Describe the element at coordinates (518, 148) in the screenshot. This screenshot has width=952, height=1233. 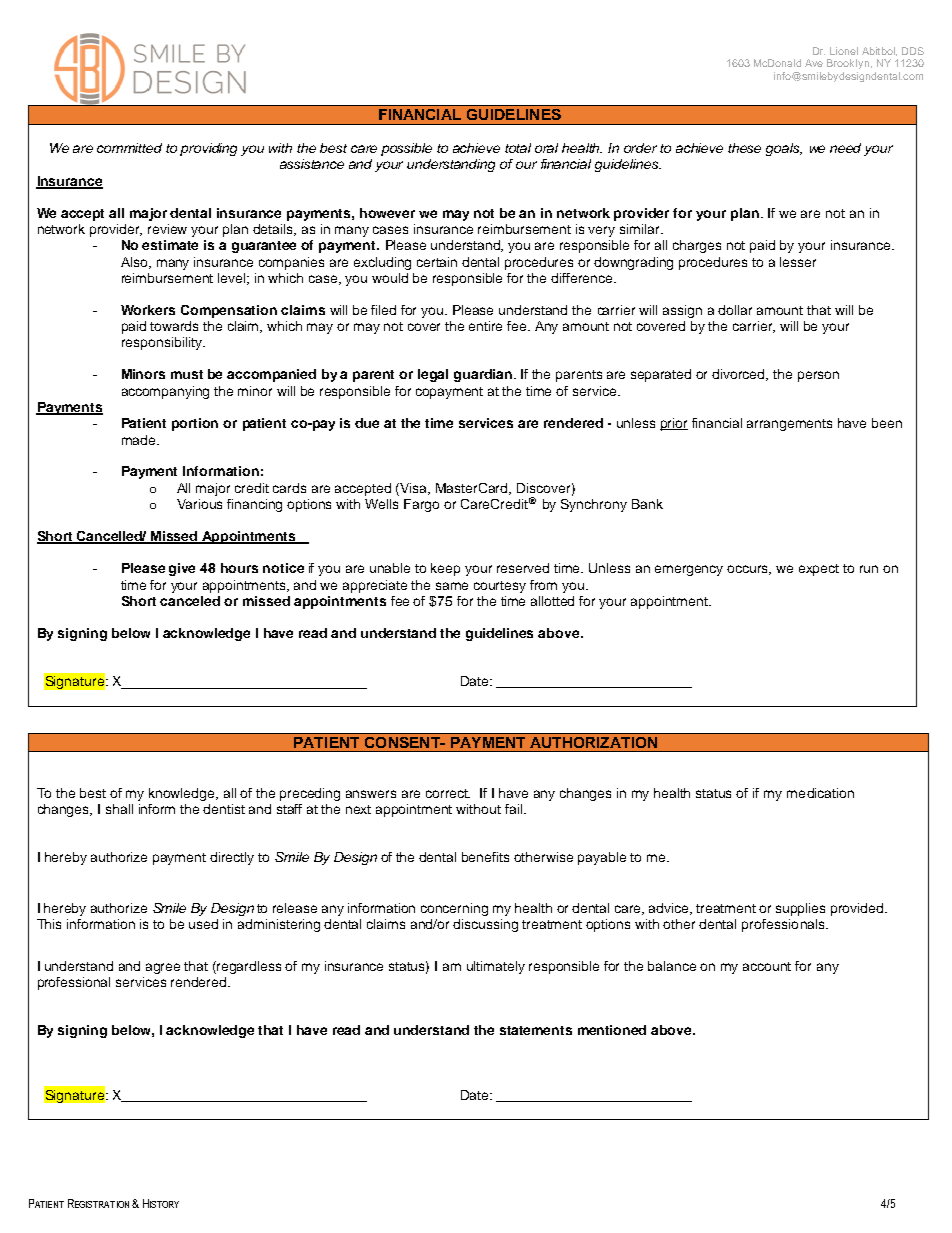
I see `total` at that location.
